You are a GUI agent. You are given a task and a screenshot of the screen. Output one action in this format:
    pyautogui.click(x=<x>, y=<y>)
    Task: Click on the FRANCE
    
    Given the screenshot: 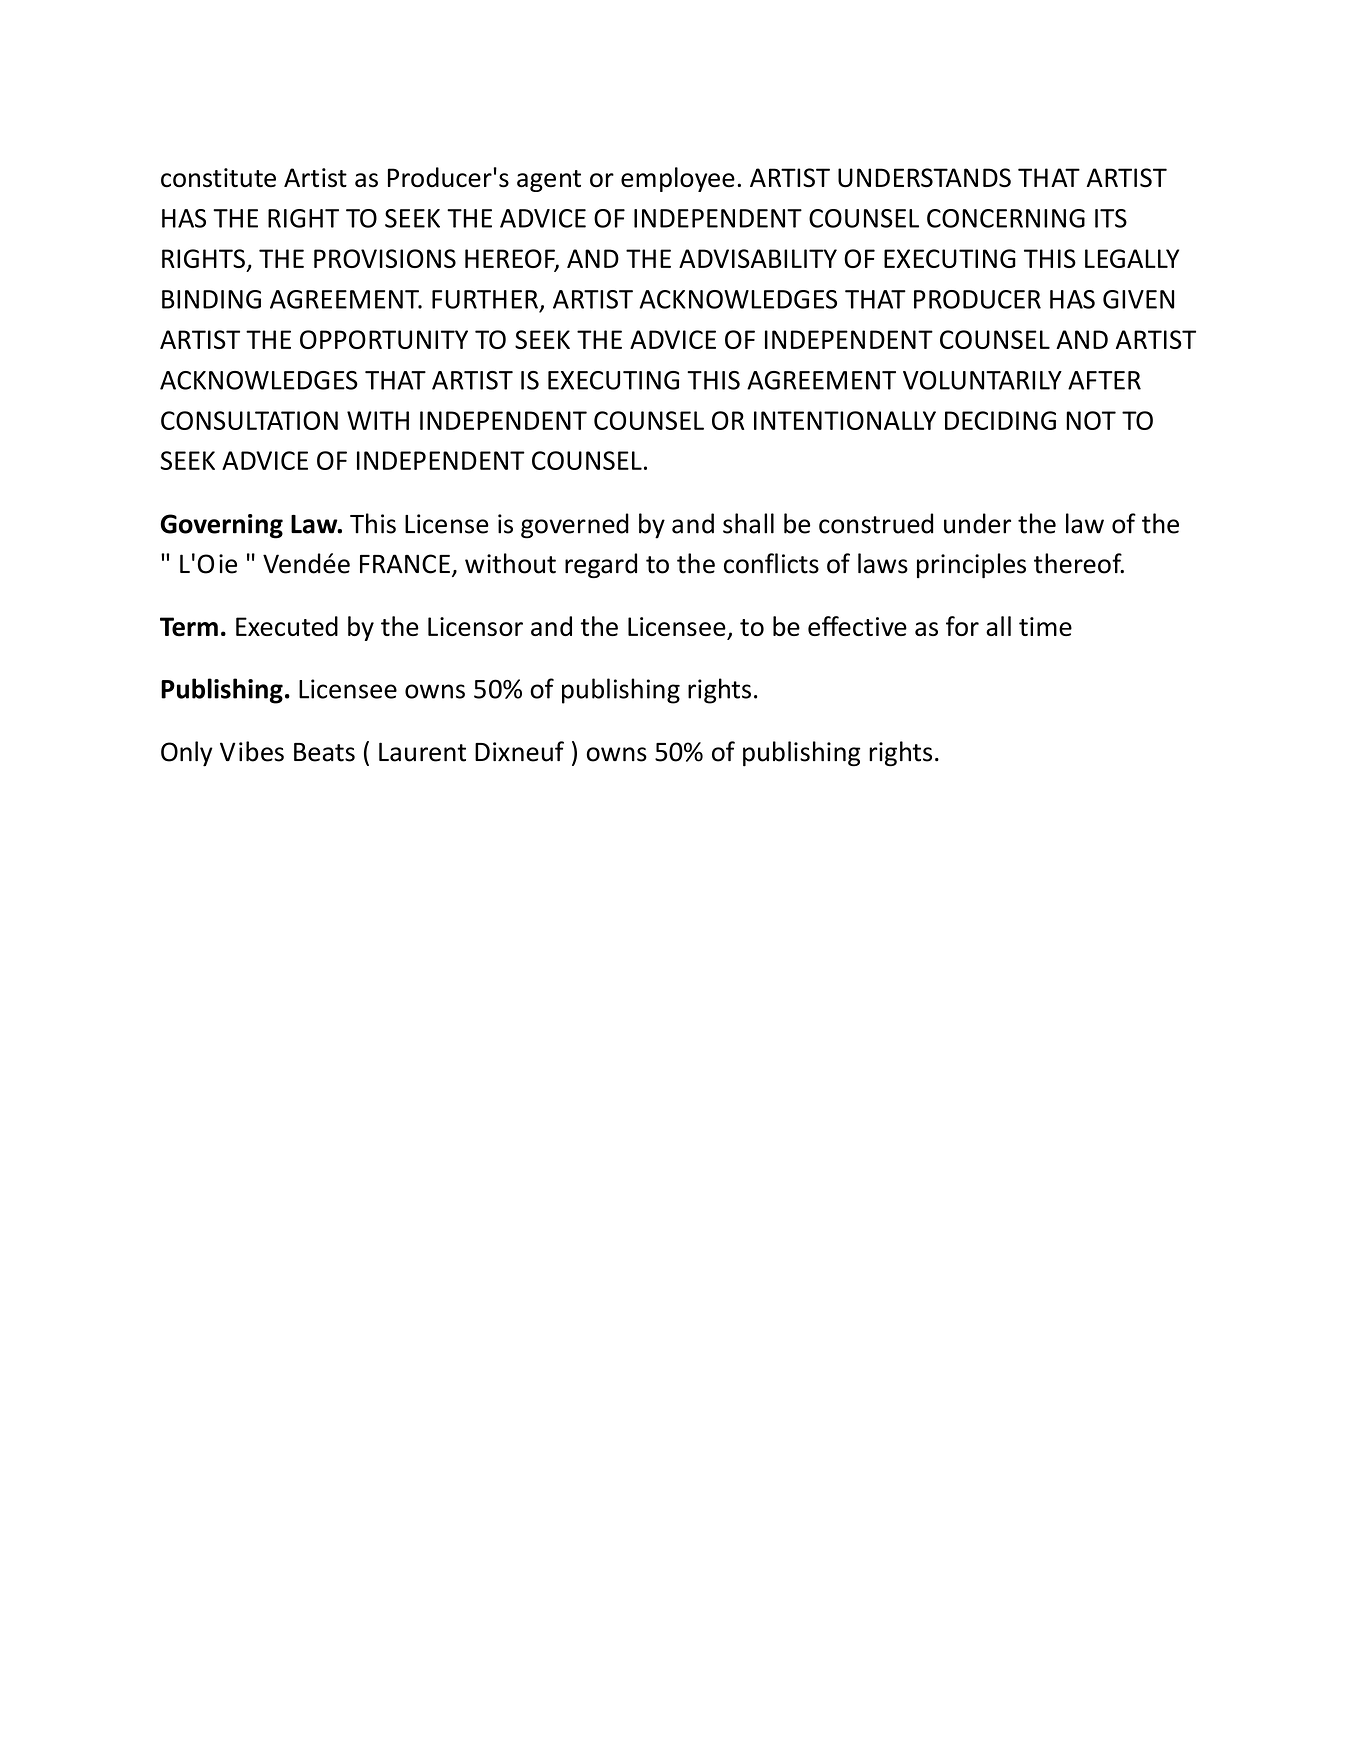 What is the action you would take?
    pyautogui.click(x=405, y=564)
